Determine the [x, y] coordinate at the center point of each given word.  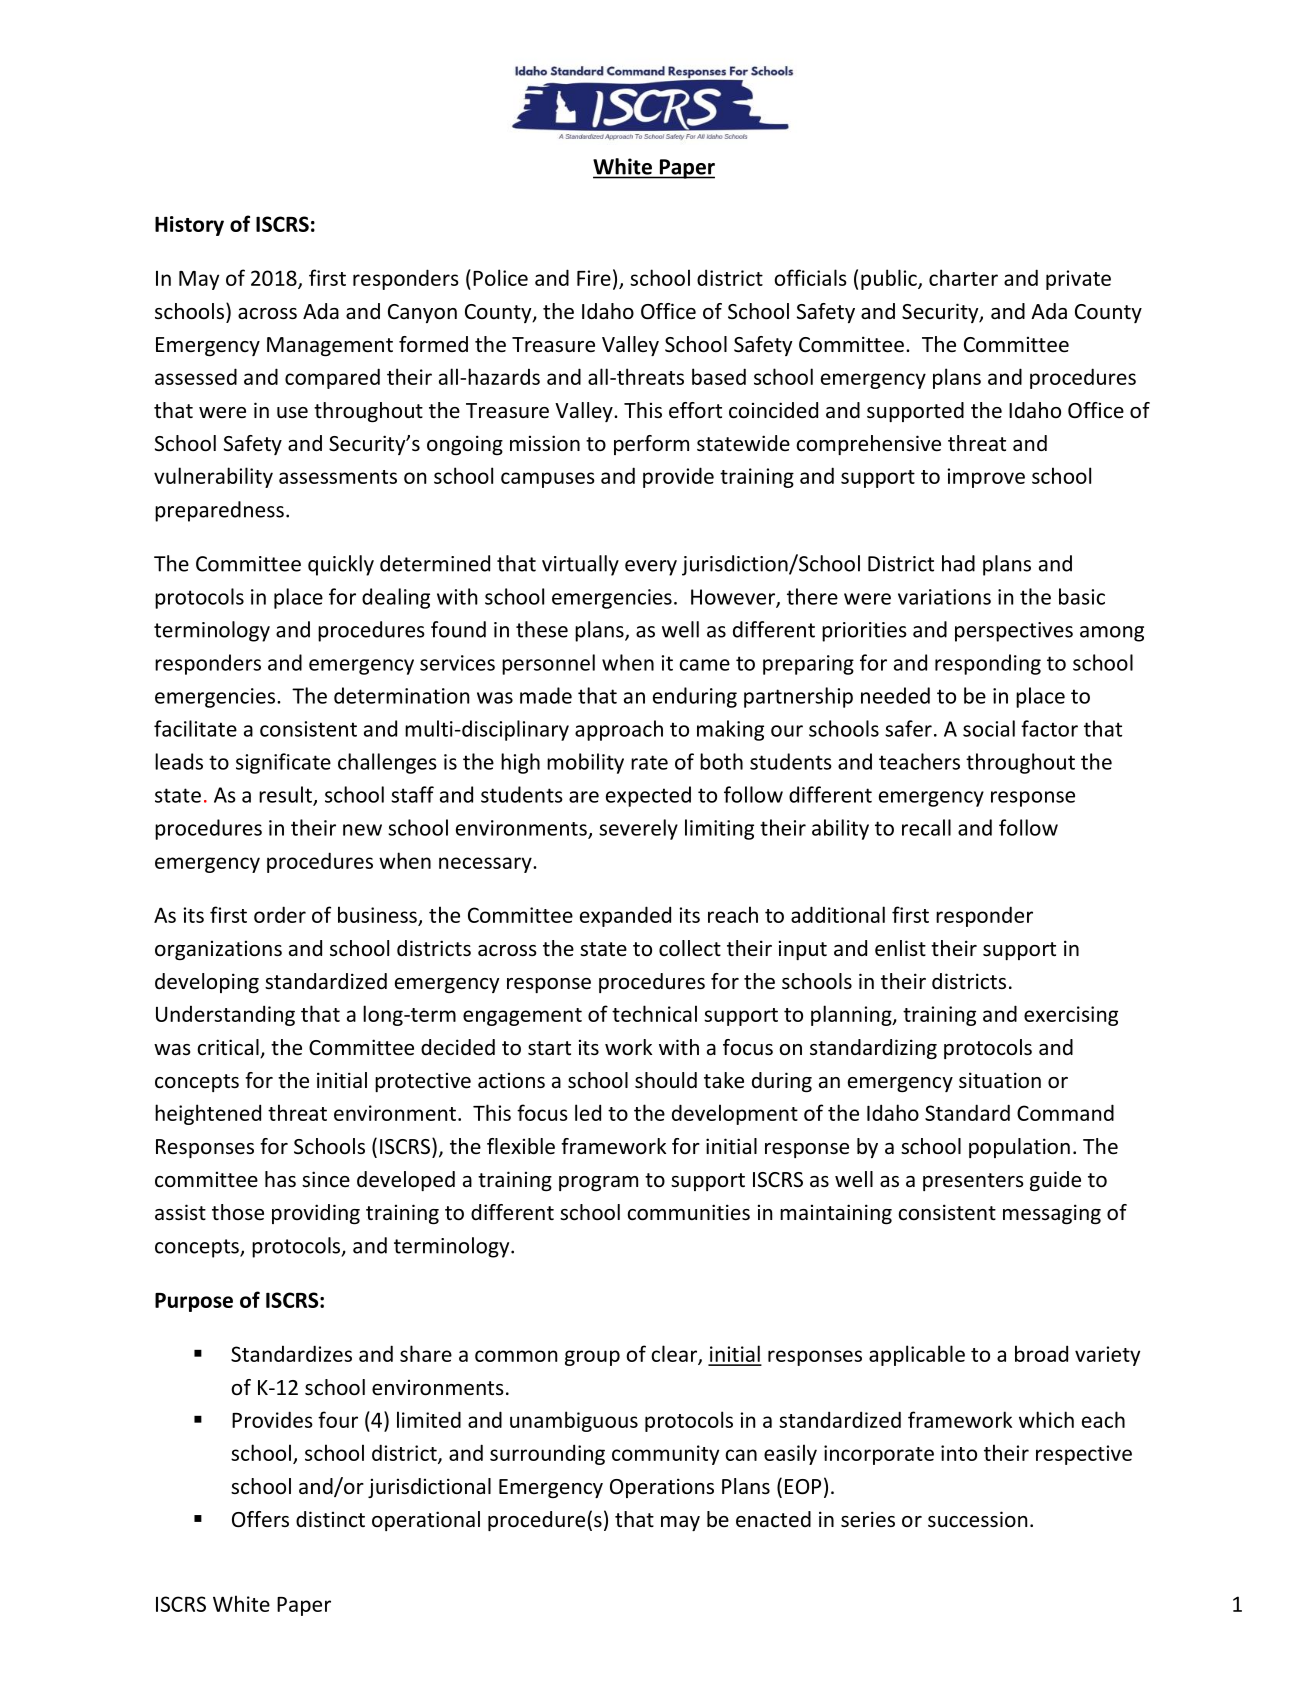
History [189, 226]
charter [963, 277]
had [958, 563]
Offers [260, 1519]
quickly [341, 565]
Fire [594, 278]
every [651, 568]
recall [926, 827]
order [280, 914]
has [280, 1179]
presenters [973, 1182]
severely [638, 829]
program [598, 1183]
